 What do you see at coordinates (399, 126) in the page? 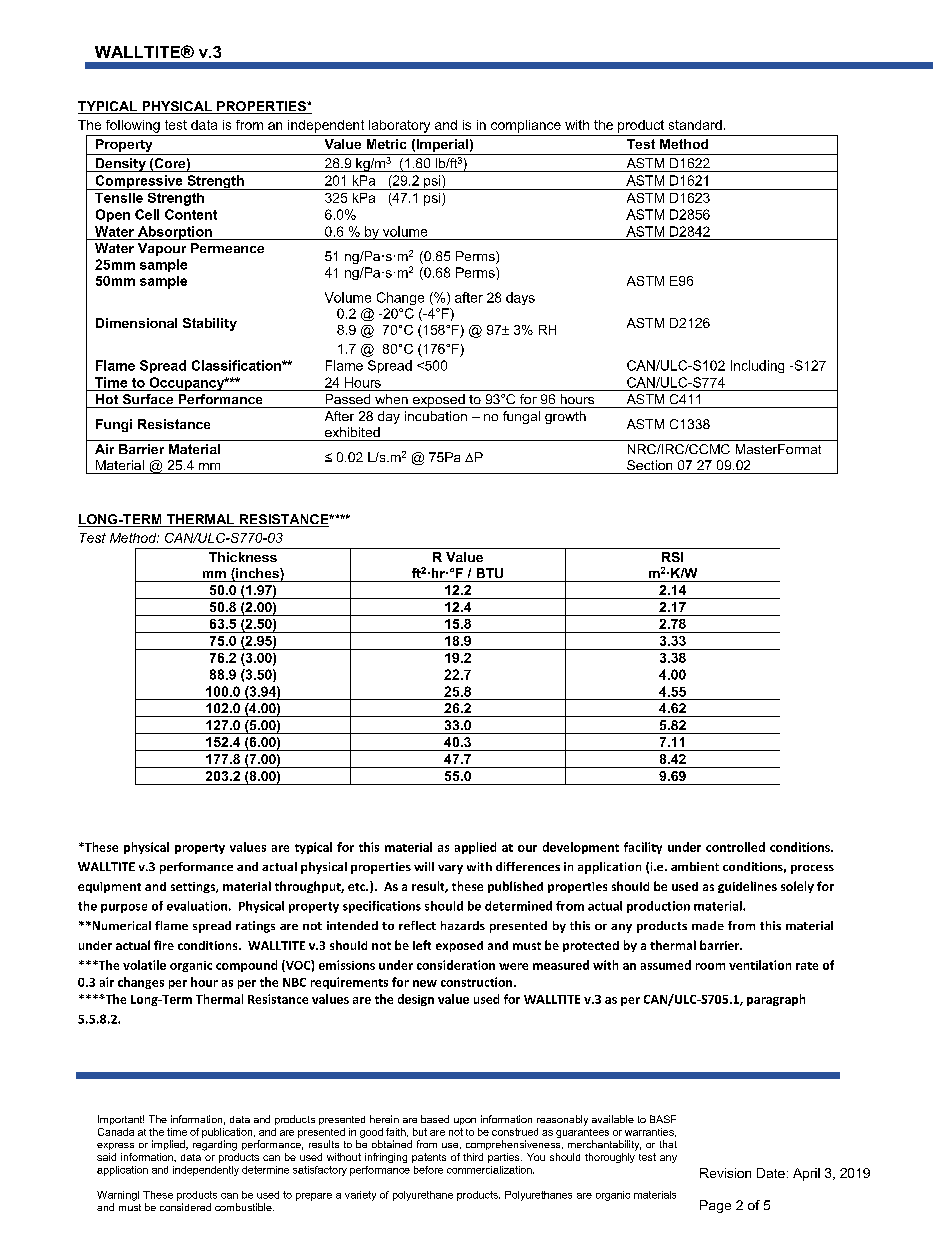
I see `laboratory` at bounding box center [399, 126].
